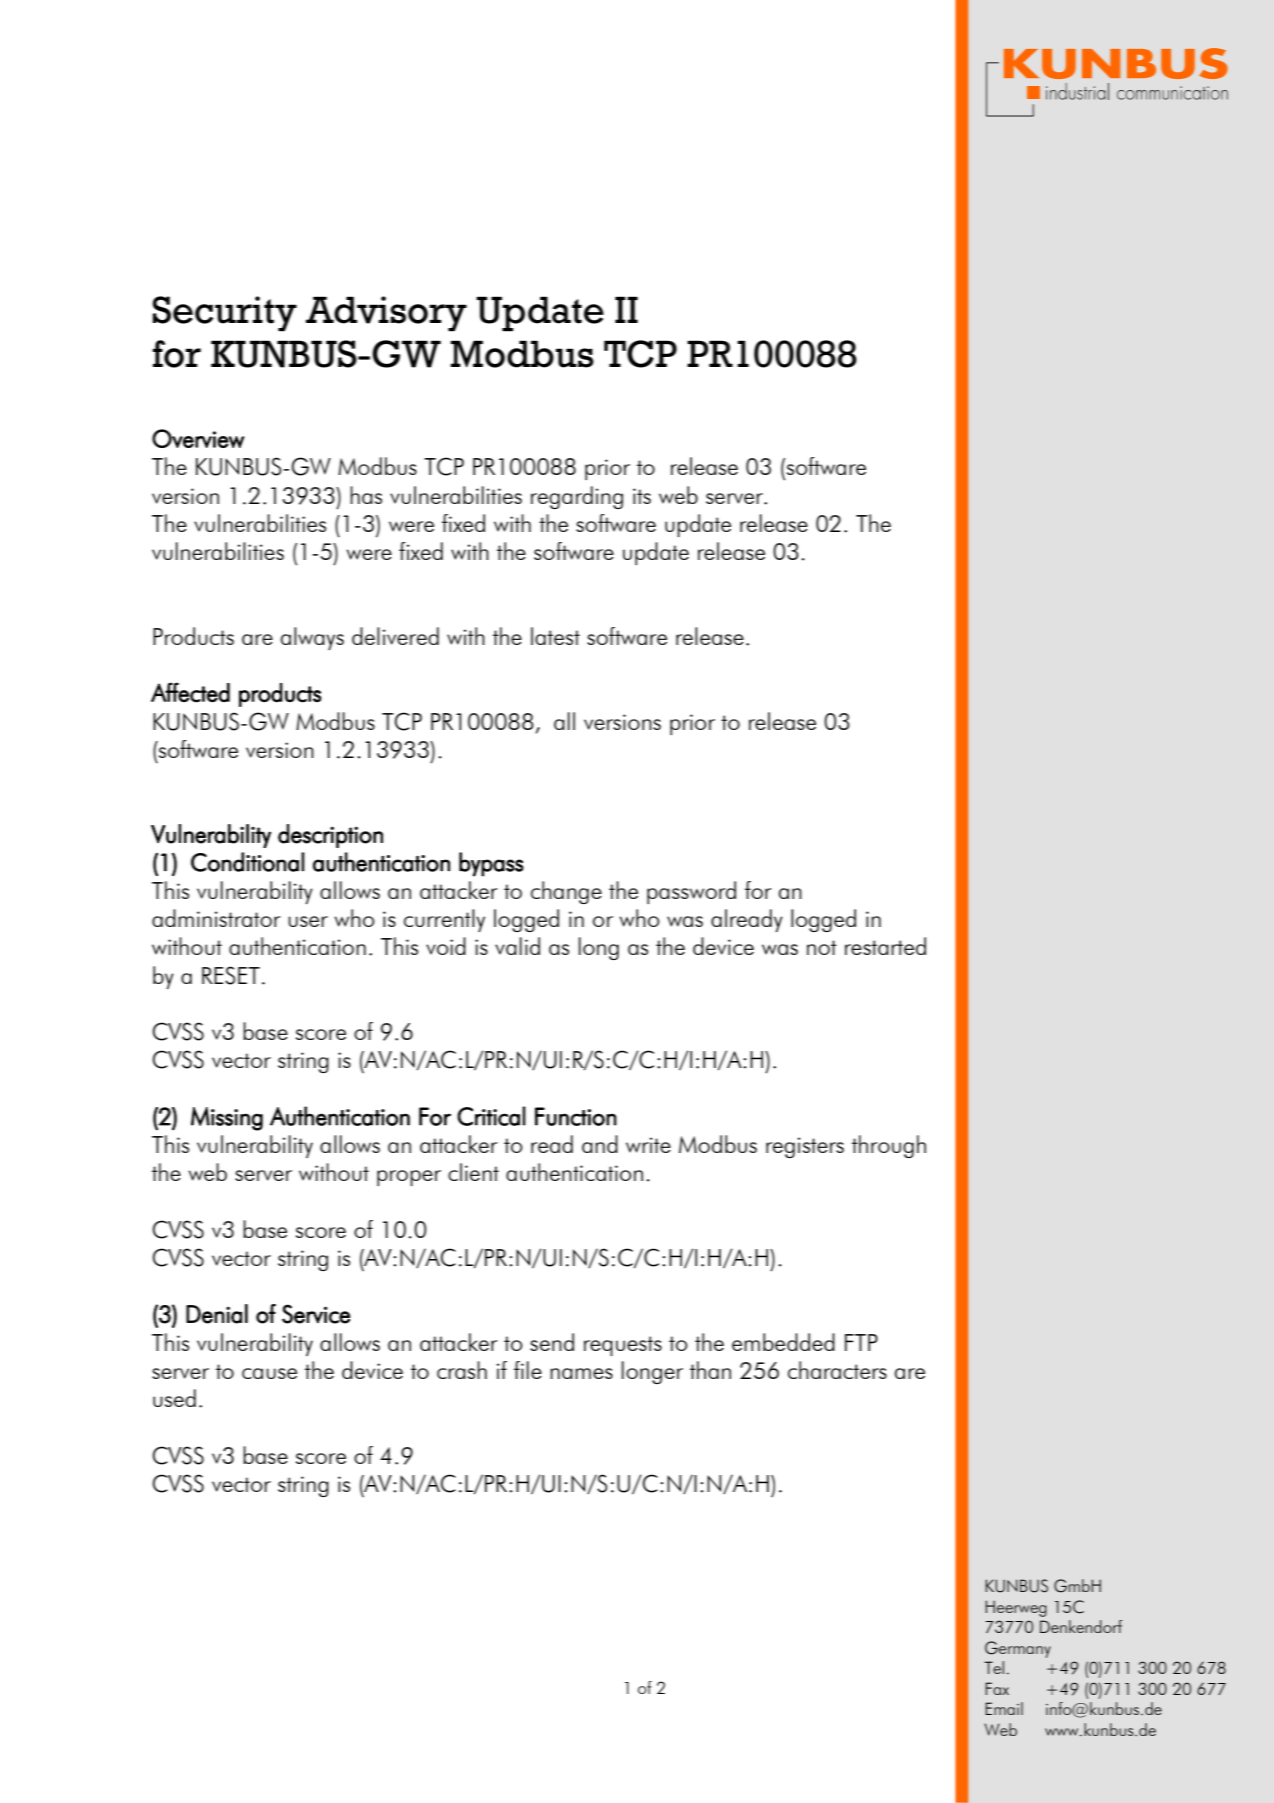 This screenshot has width=1274, height=1803. Describe the element at coordinates (577, 497) in the screenshot. I see `regarding` at that location.
